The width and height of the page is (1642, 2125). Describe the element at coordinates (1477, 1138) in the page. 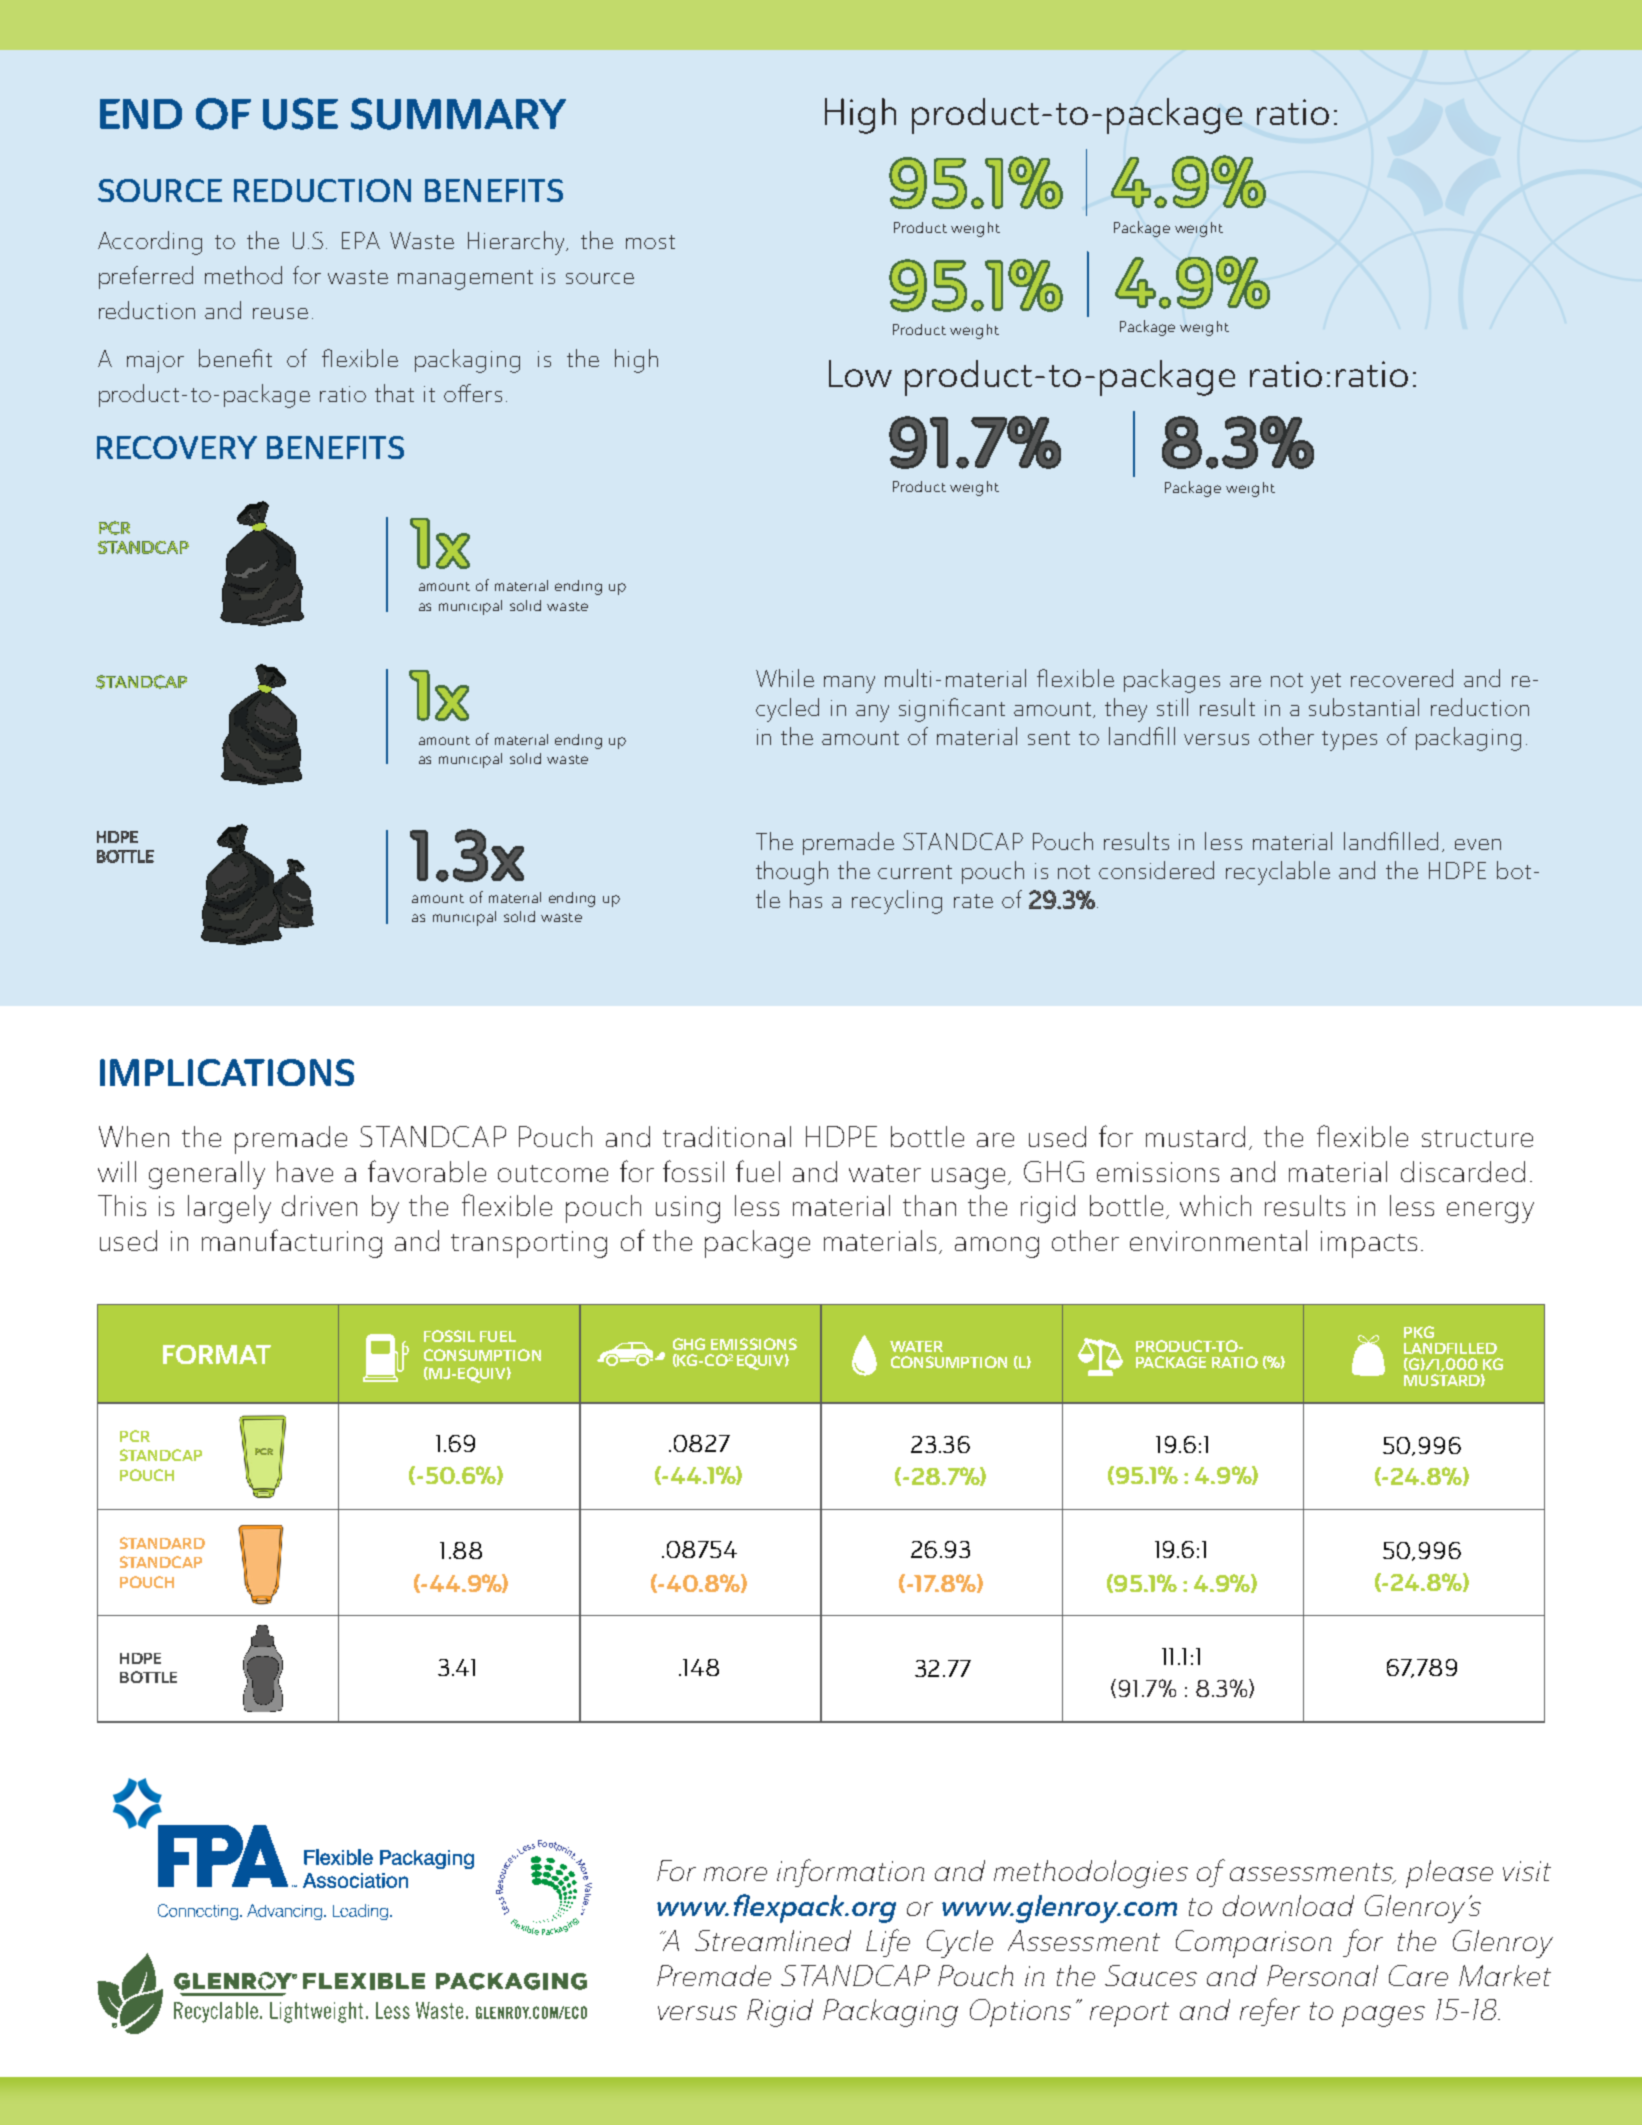

I see `structure` at that location.
